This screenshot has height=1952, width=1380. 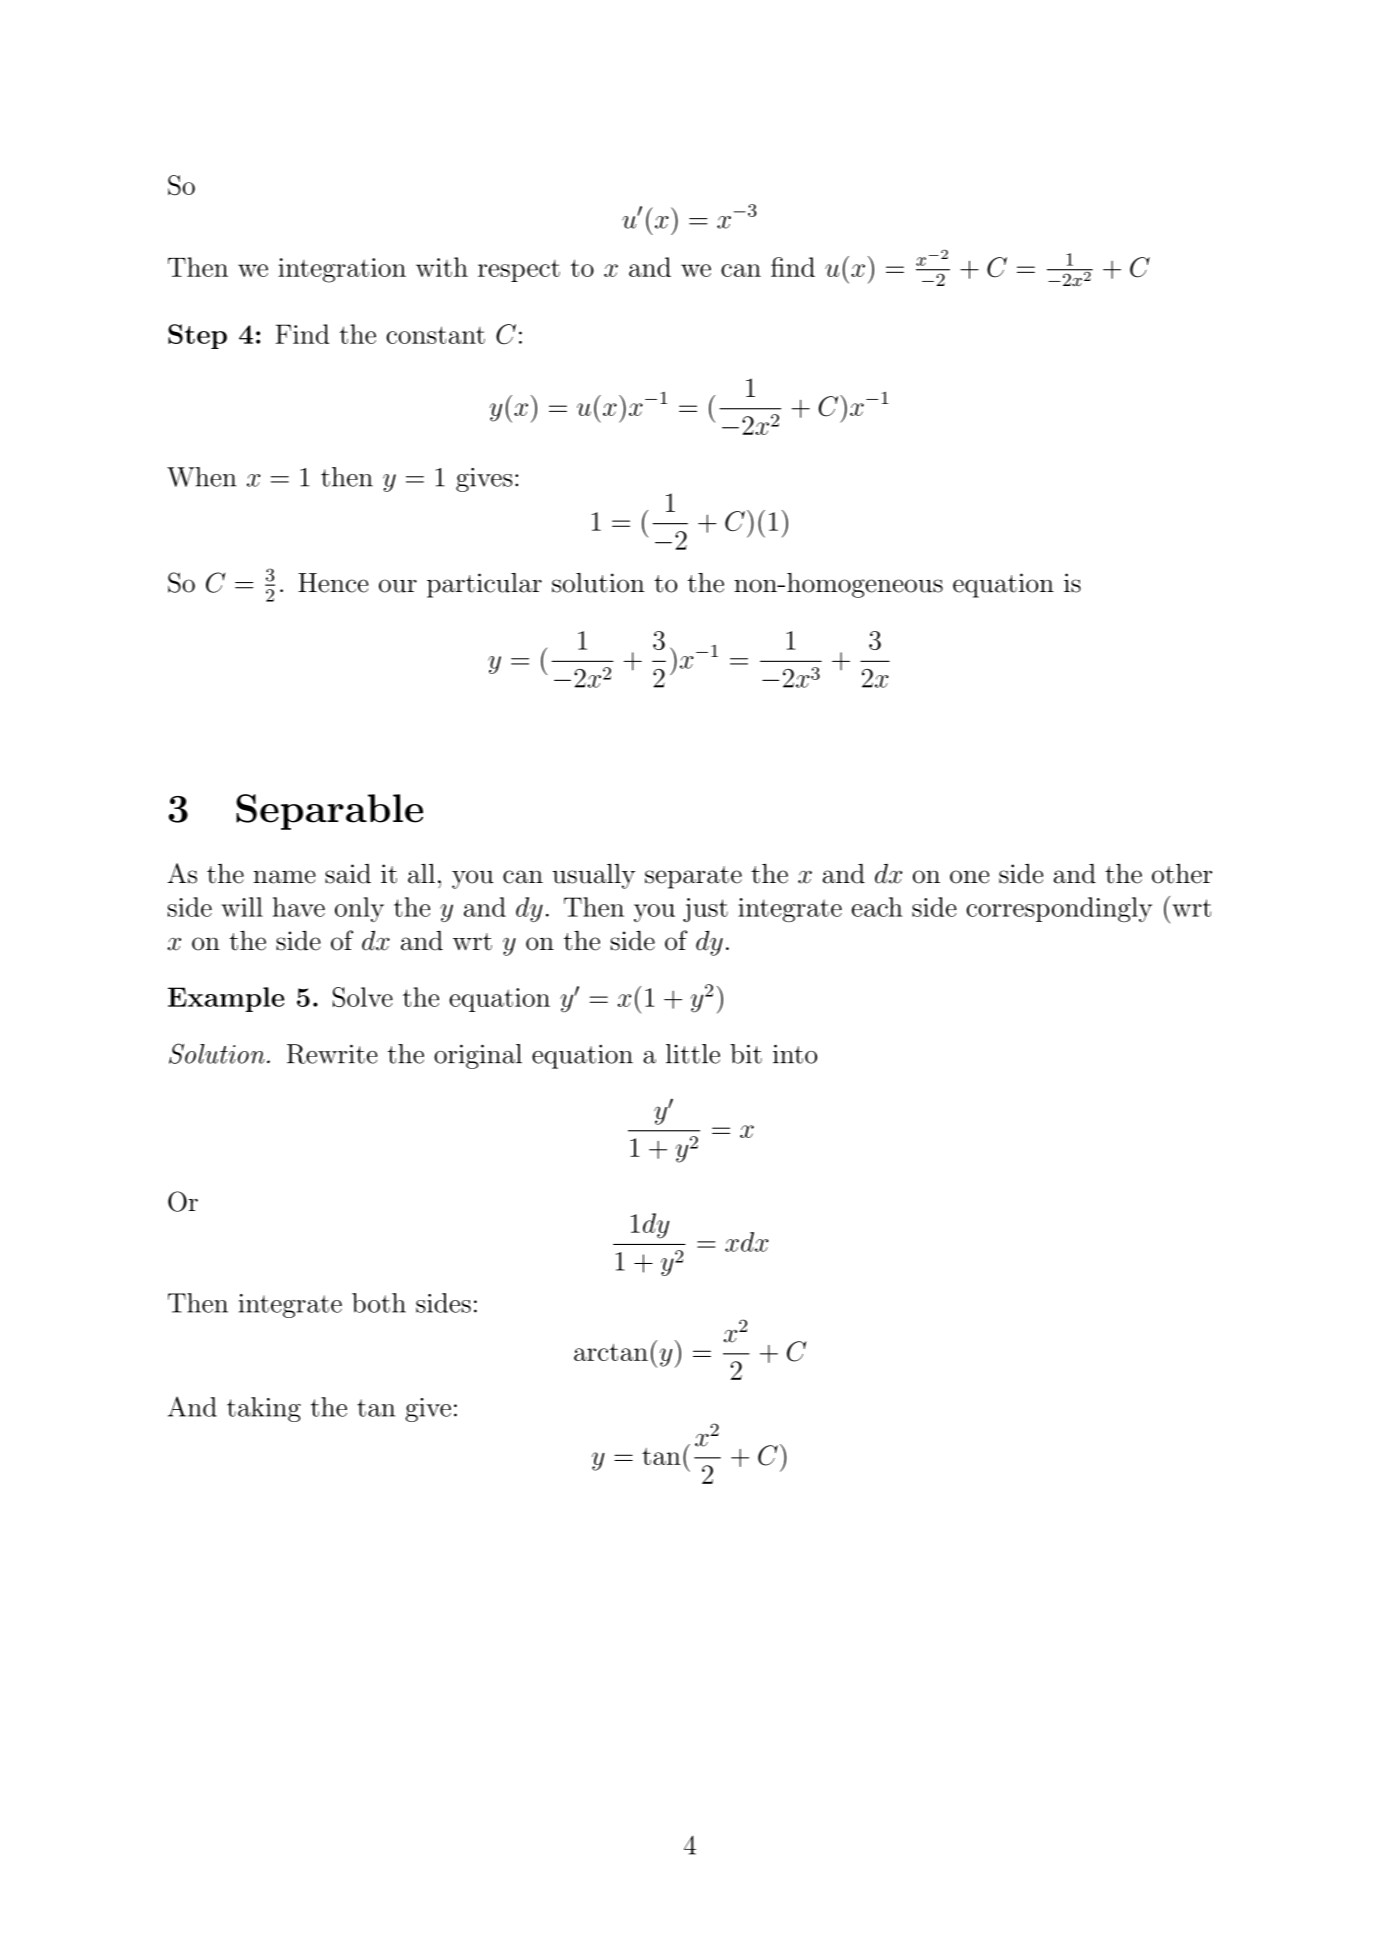 I want to click on Separable, so click(x=329, y=812).
